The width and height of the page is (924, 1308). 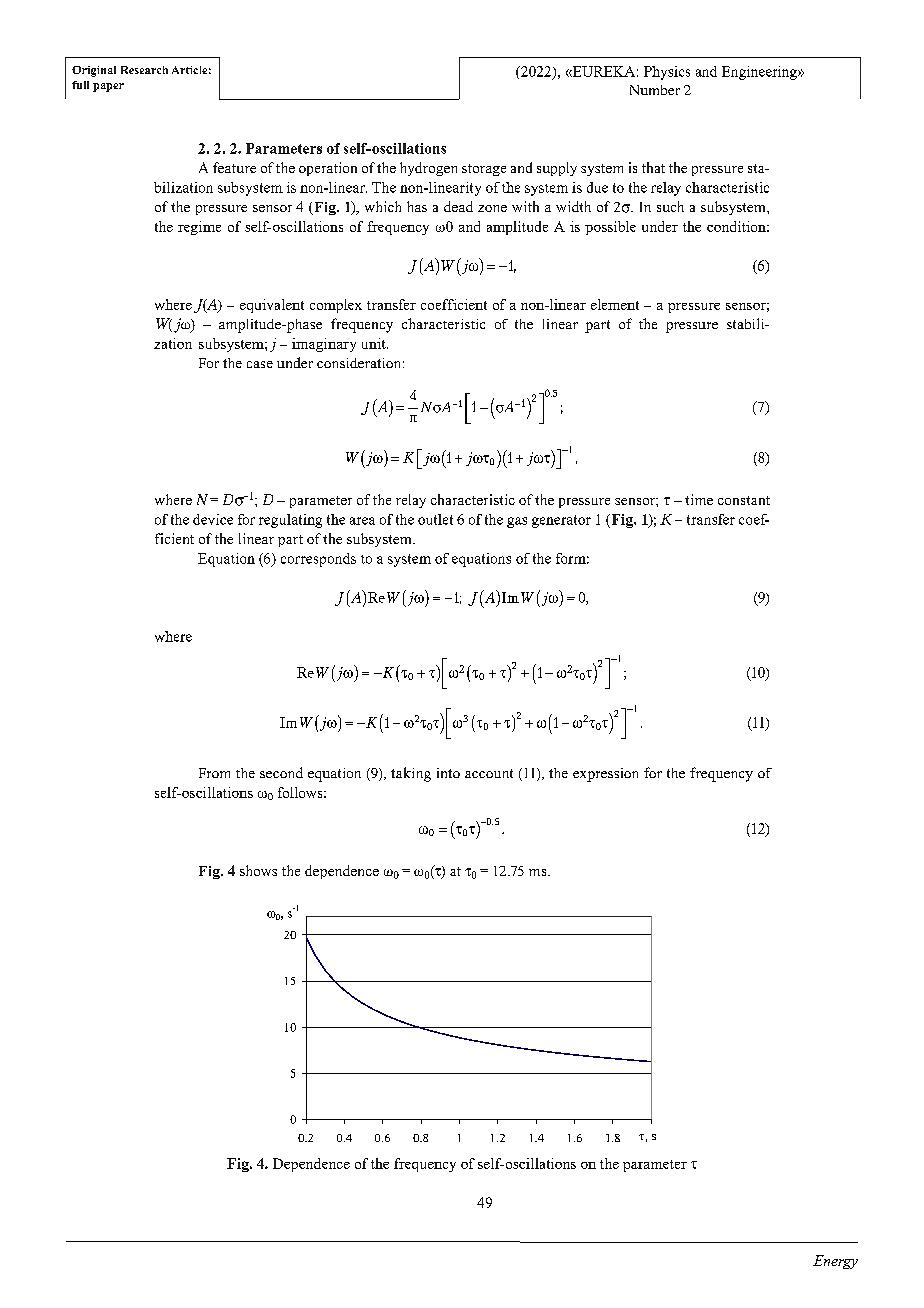 What do you see at coordinates (258, 870) in the page?
I see `shows` at bounding box center [258, 870].
